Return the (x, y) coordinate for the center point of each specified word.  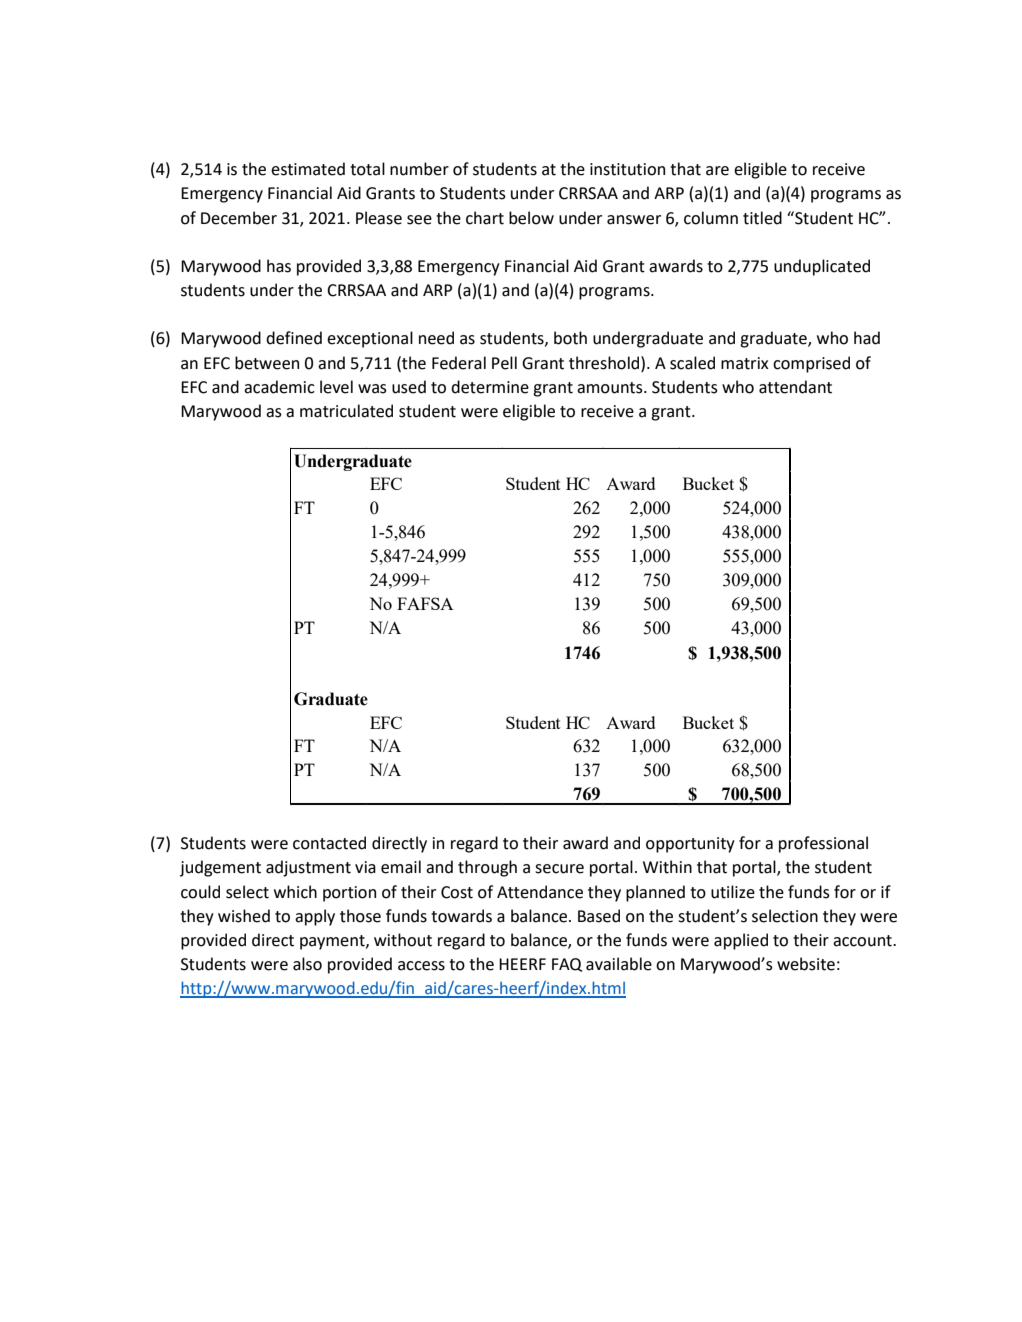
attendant (795, 387)
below (531, 218)
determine (490, 387)
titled (762, 218)
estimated (308, 169)
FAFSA (425, 603)
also (307, 964)
